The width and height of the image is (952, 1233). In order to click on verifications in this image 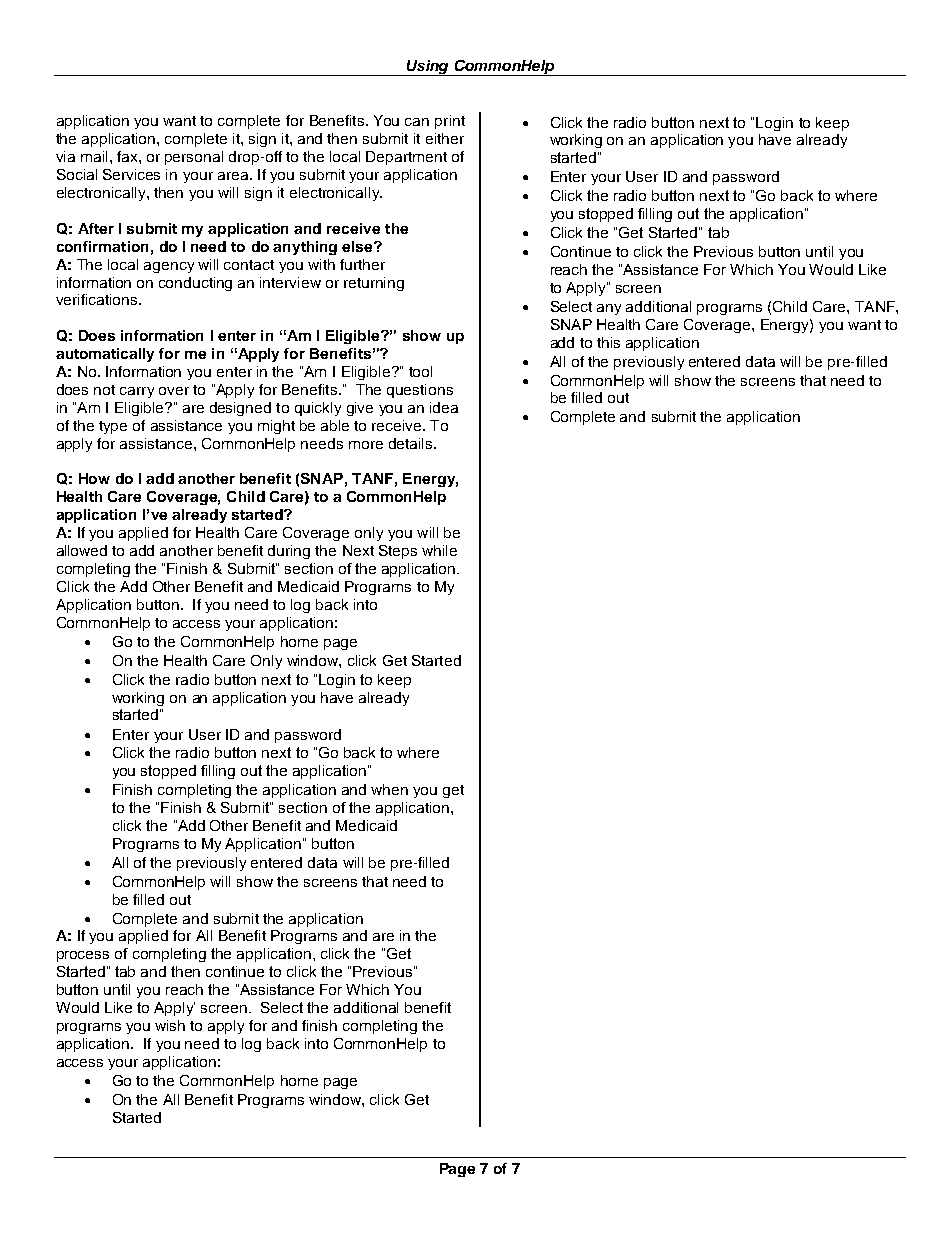, I will do `click(98, 299)`.
